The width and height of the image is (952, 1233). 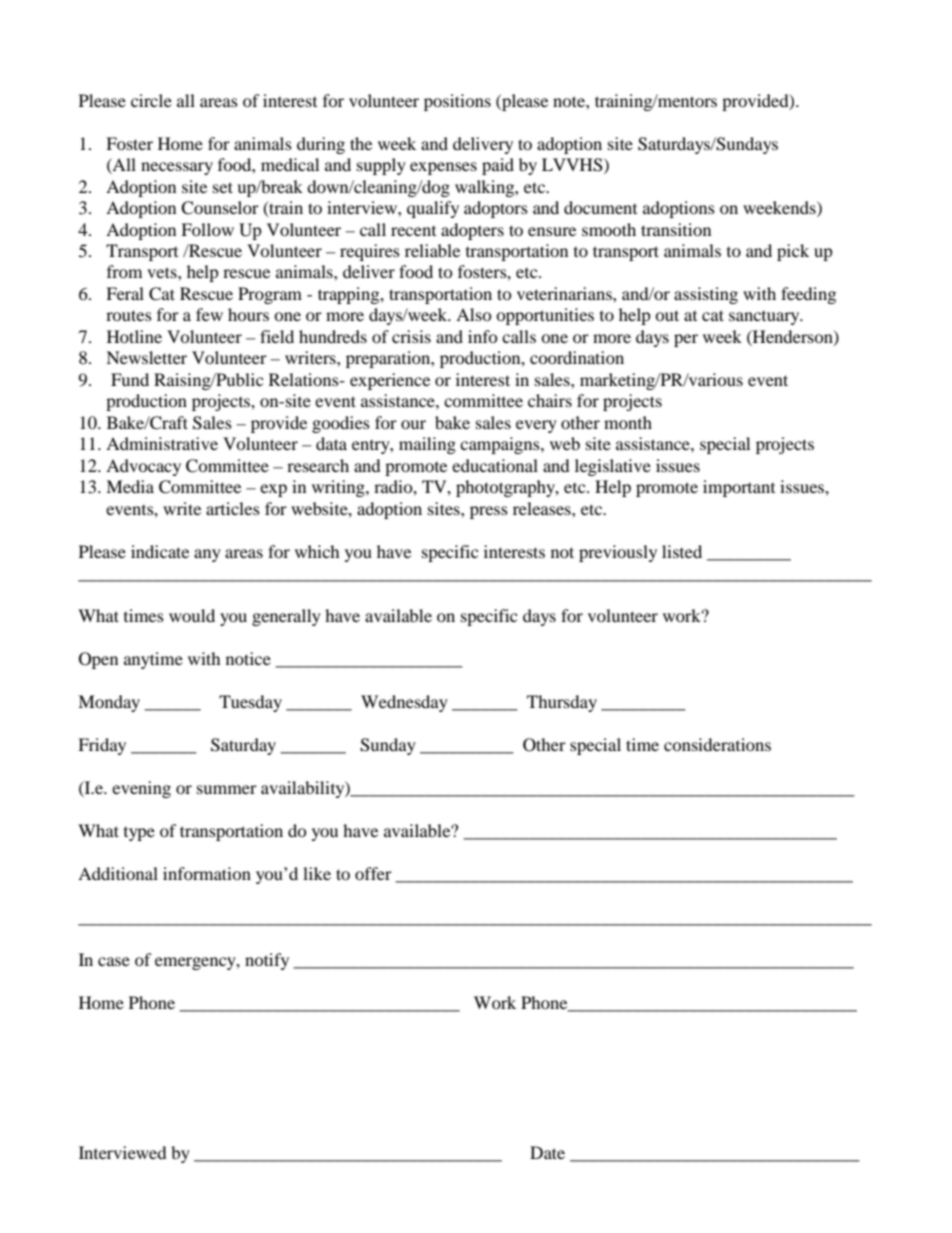 I want to click on considerations, so click(x=717, y=744).
